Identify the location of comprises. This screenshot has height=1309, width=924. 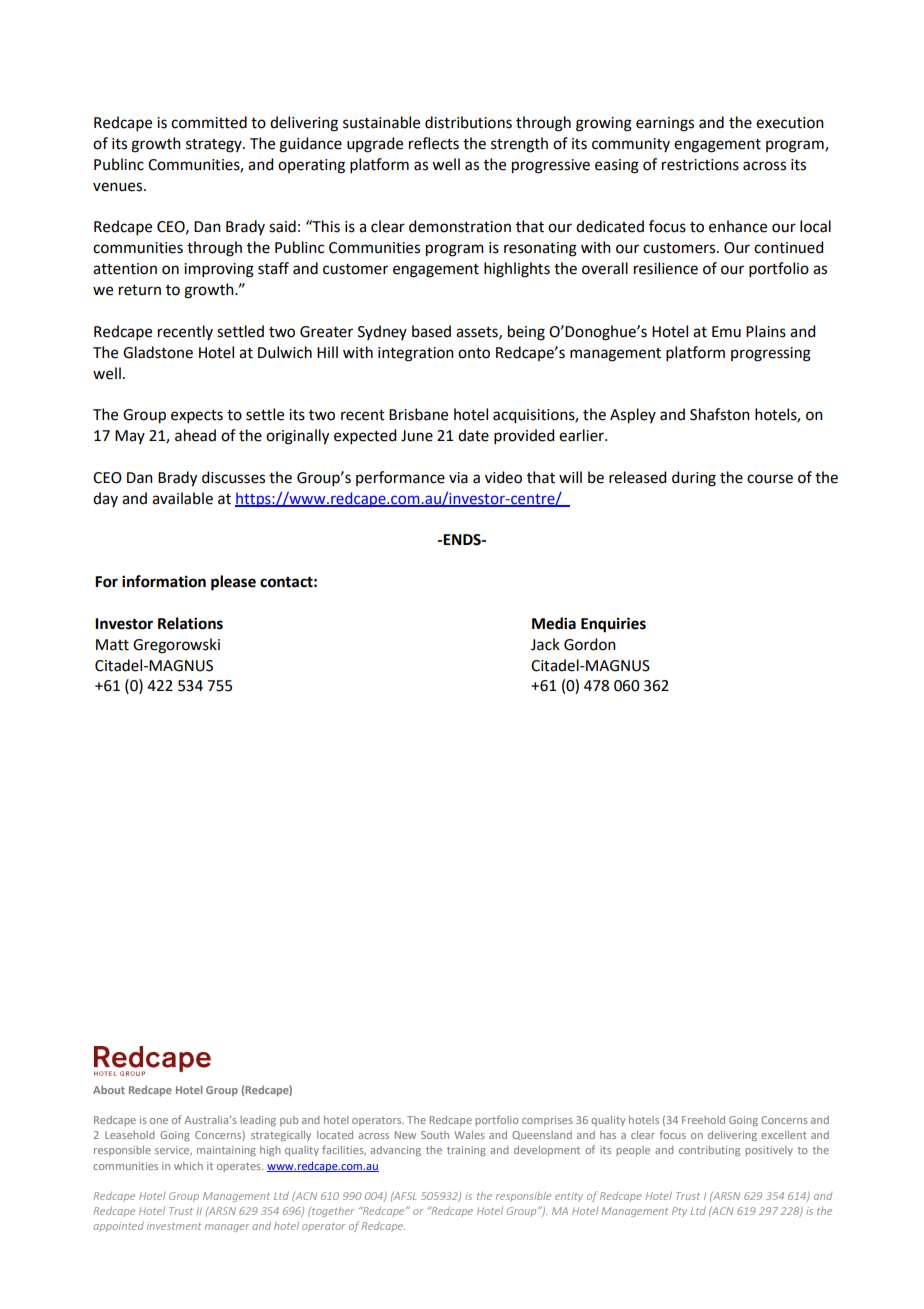
(547, 1121).
